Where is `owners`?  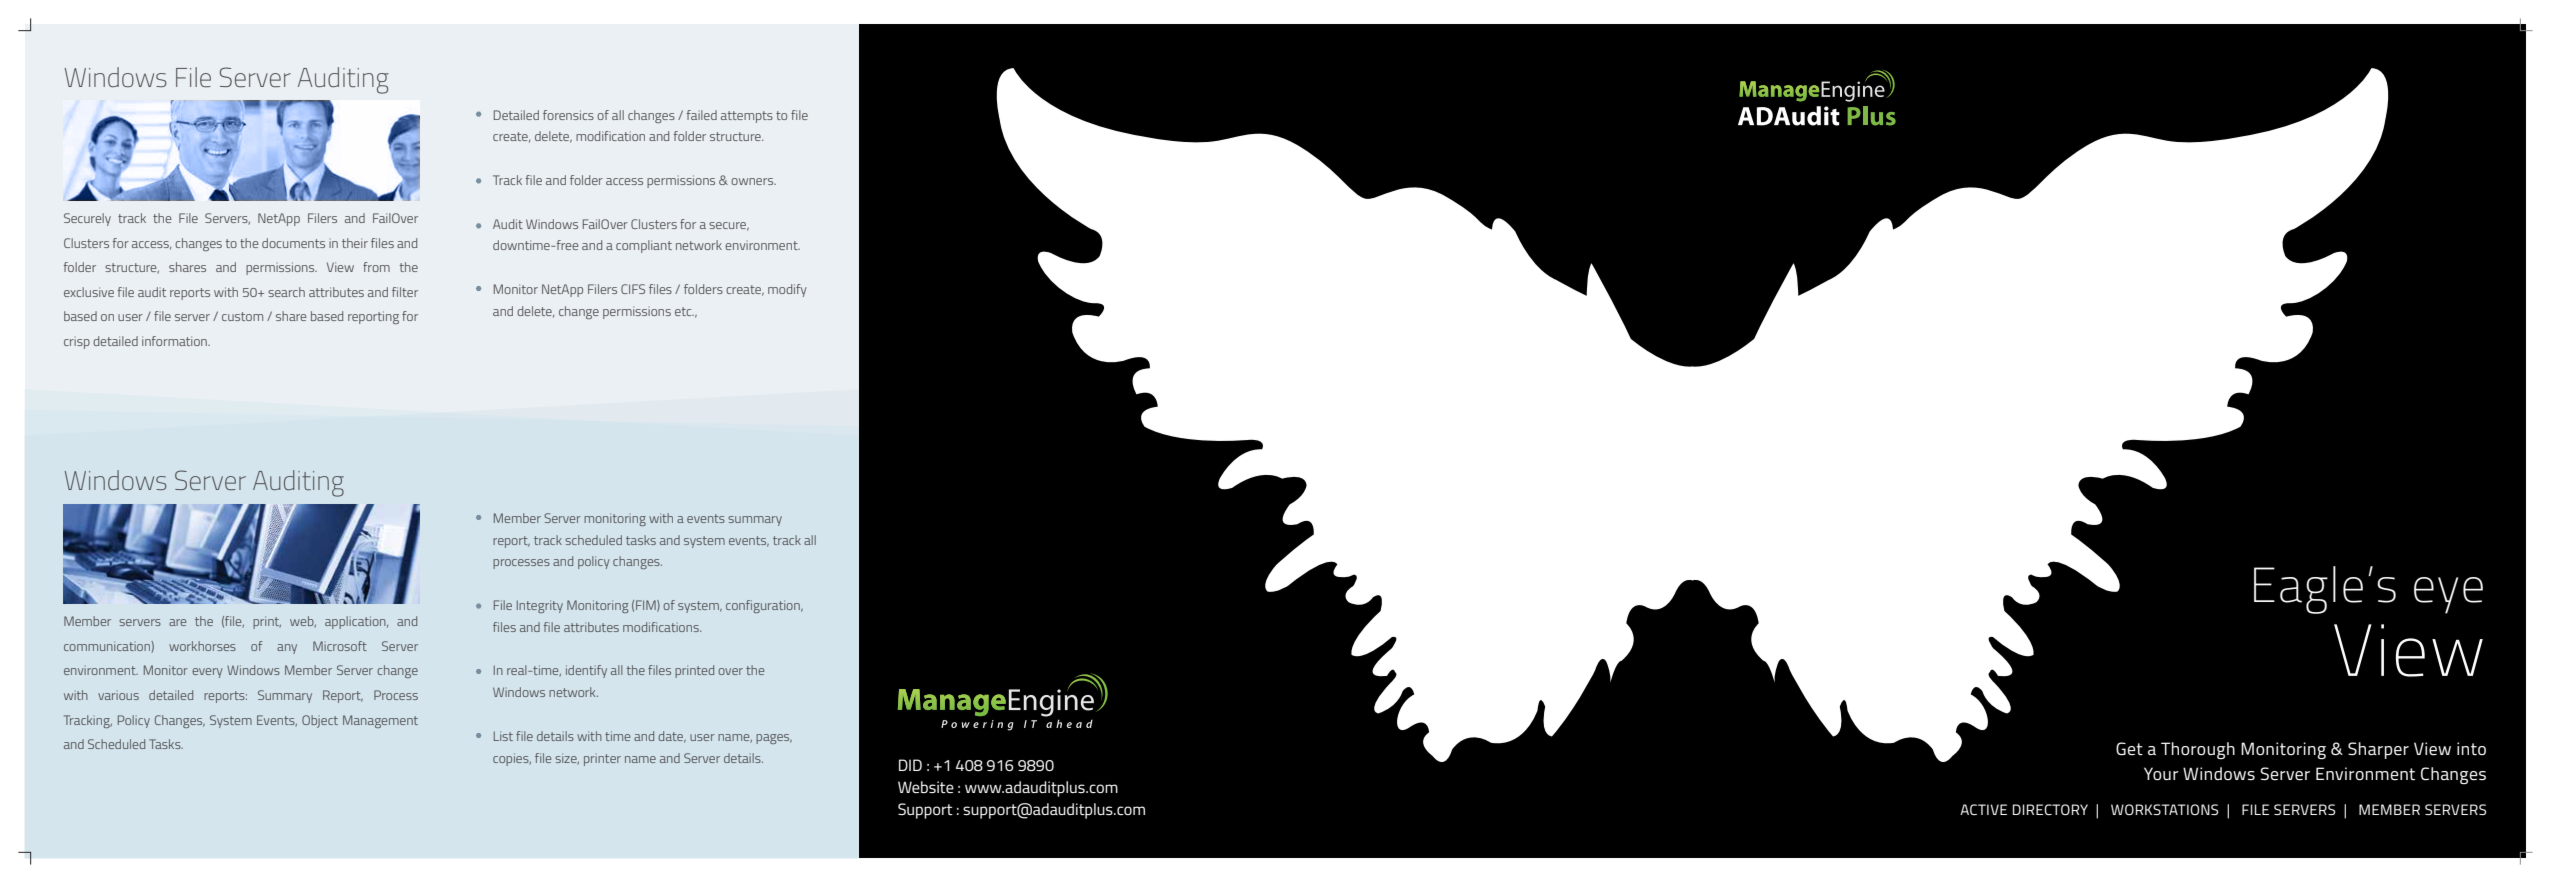
owners is located at coordinates (753, 181).
